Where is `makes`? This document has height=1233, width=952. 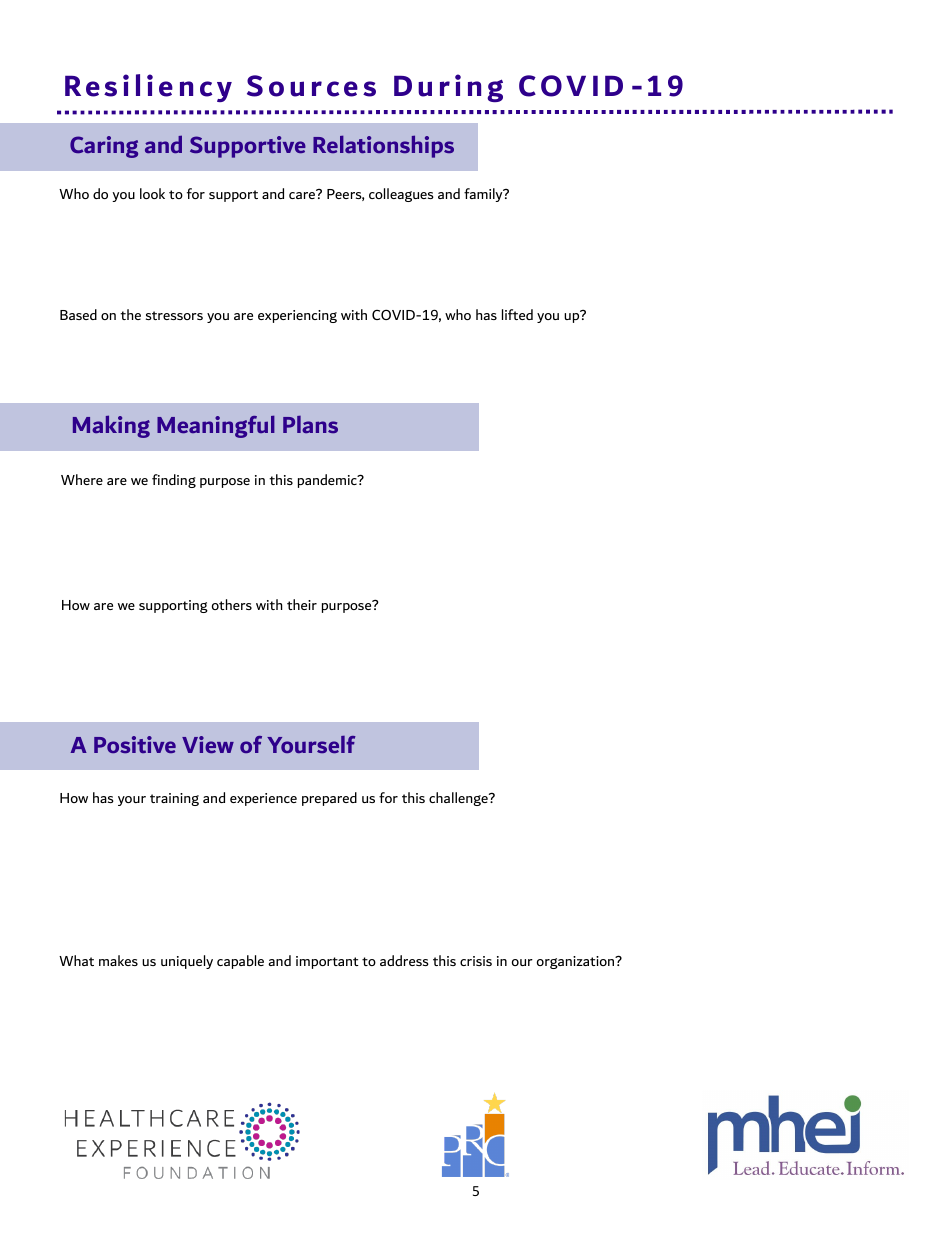
makes is located at coordinates (118, 960).
